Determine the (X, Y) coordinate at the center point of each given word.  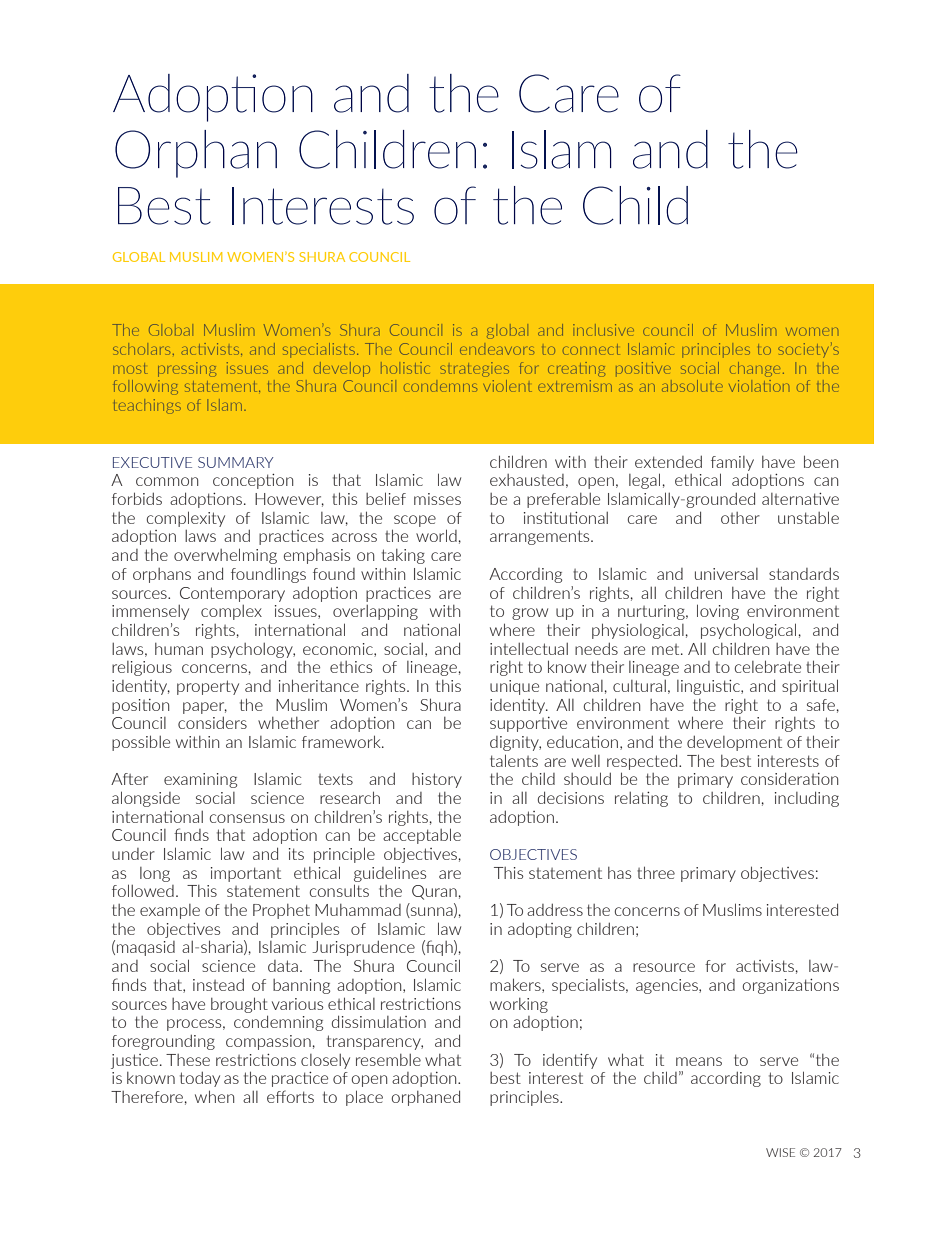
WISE (780, 1152)
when (214, 1096)
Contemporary (232, 594)
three (656, 872)
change (755, 369)
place (364, 1098)
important (246, 874)
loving (718, 612)
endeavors (497, 350)
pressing (187, 369)
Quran (434, 892)
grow (530, 614)
